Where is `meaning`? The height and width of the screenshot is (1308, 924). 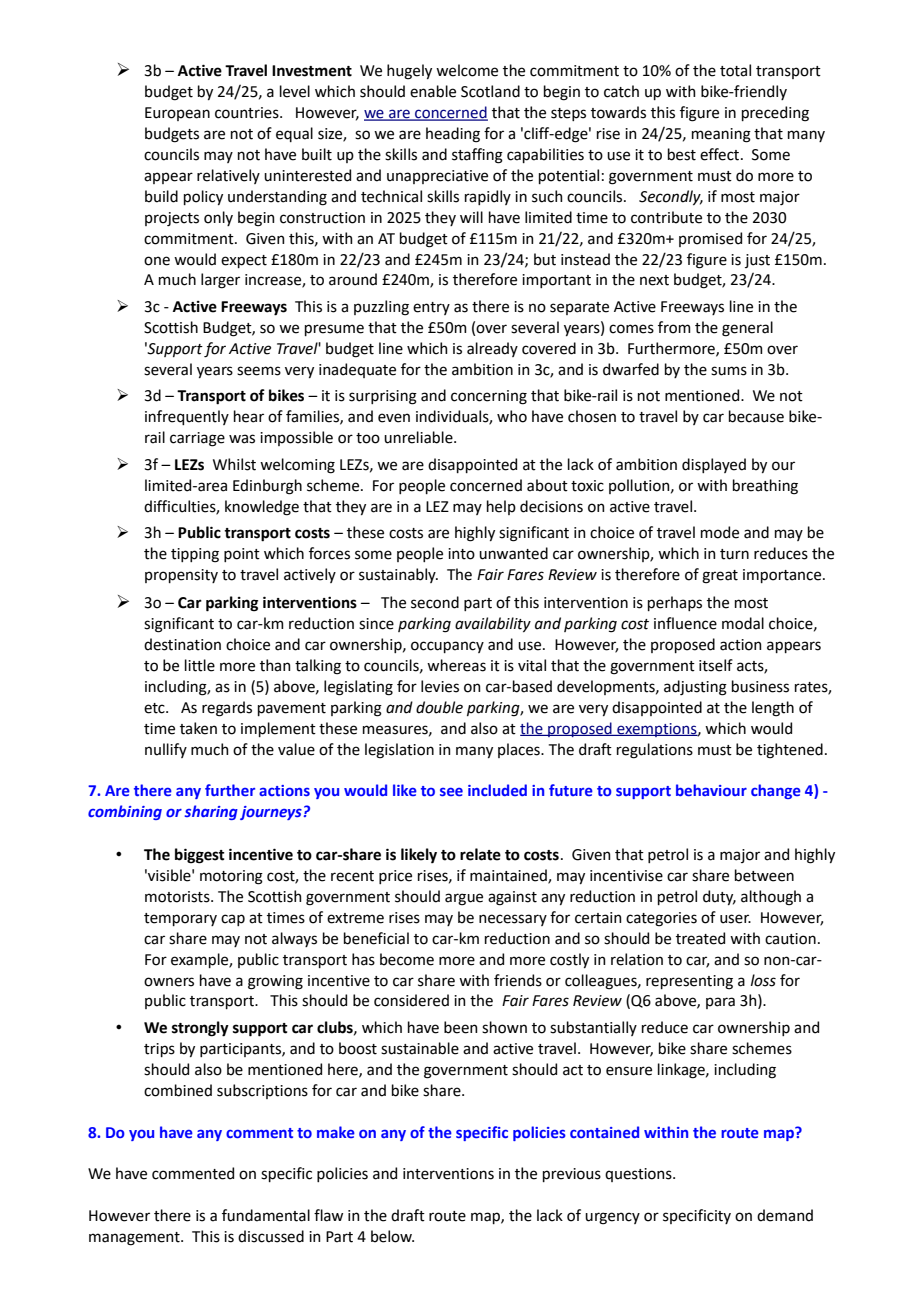
meaning is located at coordinates (721, 135).
